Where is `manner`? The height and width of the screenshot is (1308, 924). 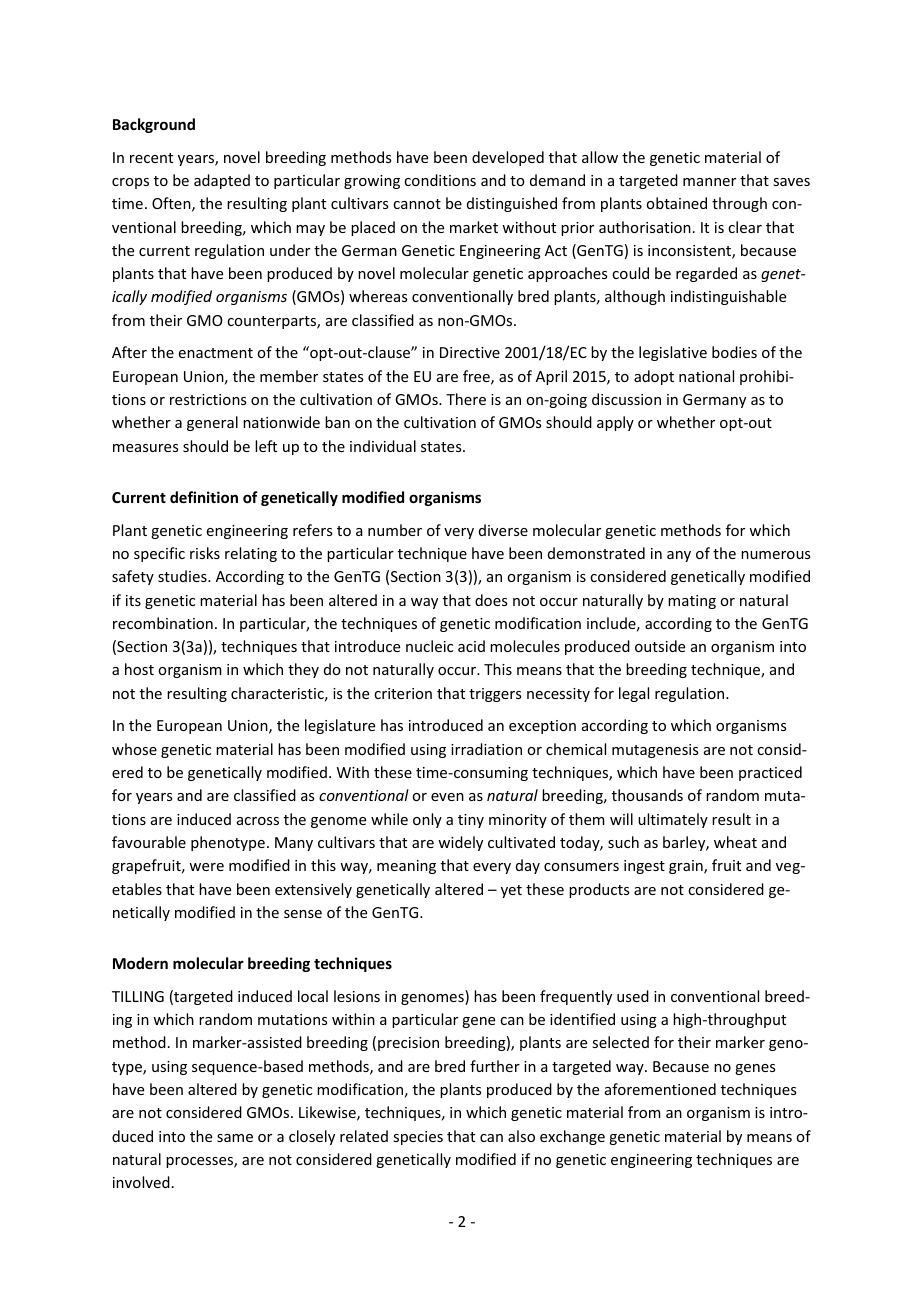 manner is located at coordinates (709, 182).
